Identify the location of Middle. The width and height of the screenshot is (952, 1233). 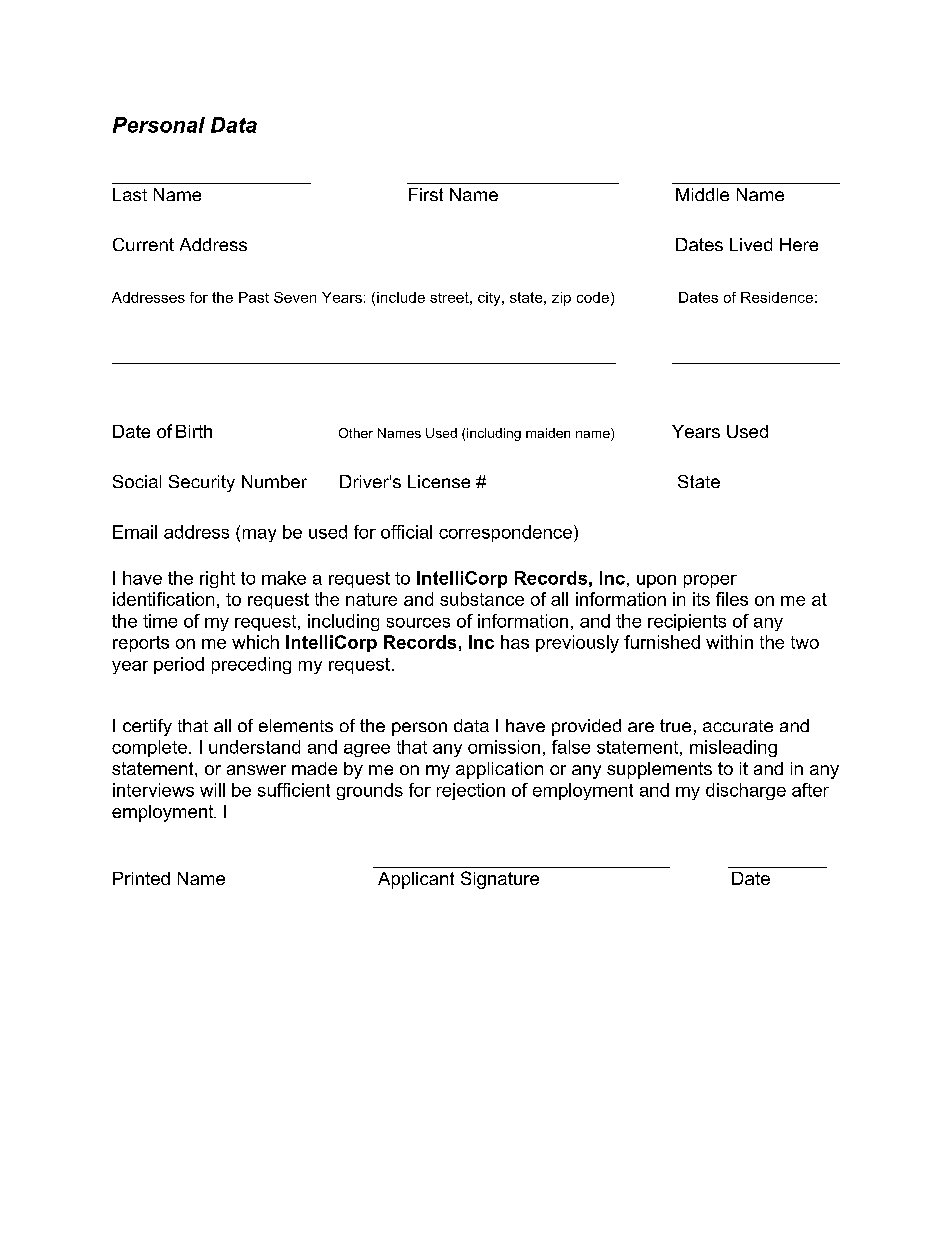
(702, 194).
